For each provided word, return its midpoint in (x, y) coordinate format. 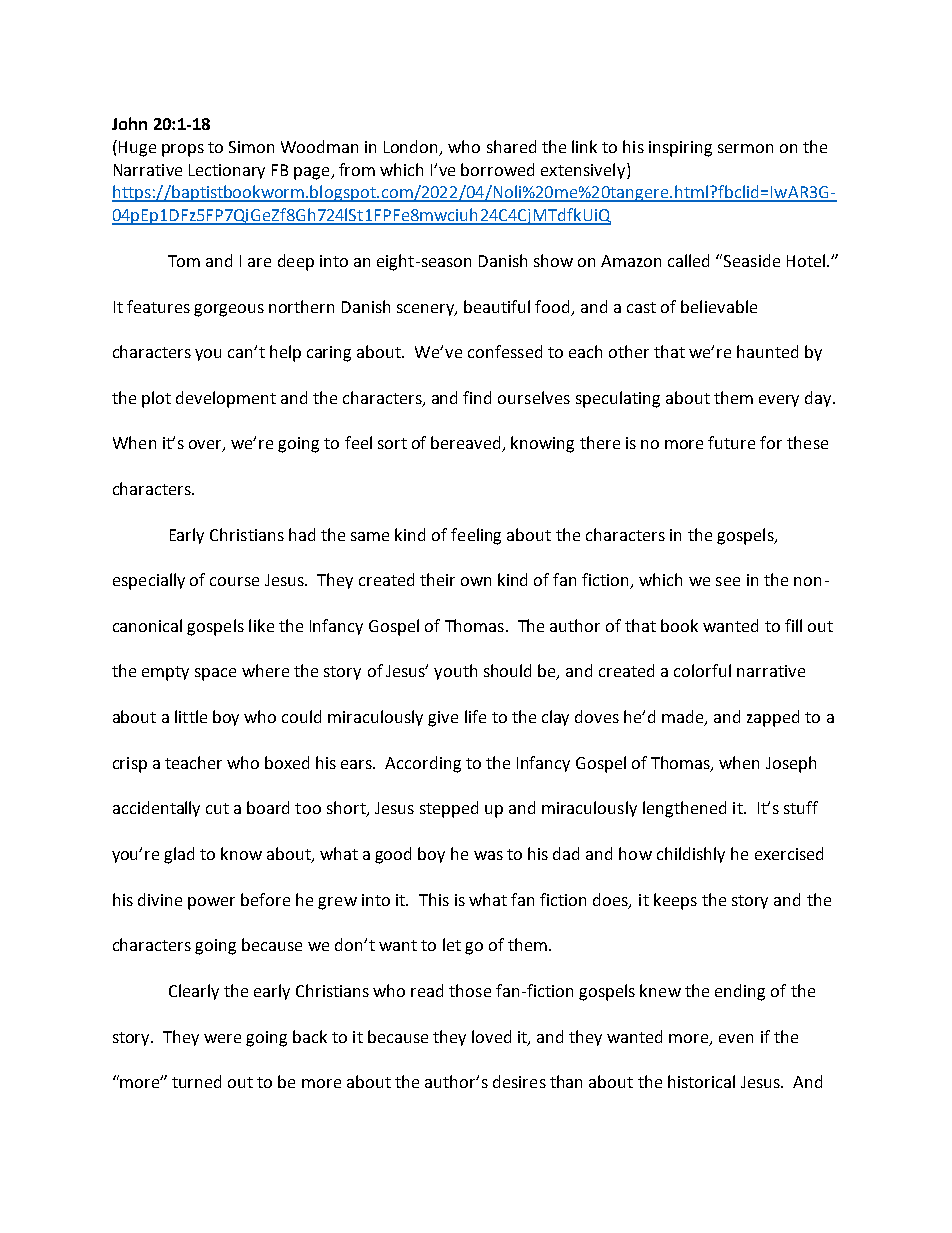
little (191, 716)
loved (491, 1036)
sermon (745, 148)
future (731, 442)
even (736, 1038)
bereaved (467, 444)
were (222, 1038)
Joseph (791, 764)
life (475, 716)
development (226, 399)
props (183, 150)
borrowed (497, 169)
